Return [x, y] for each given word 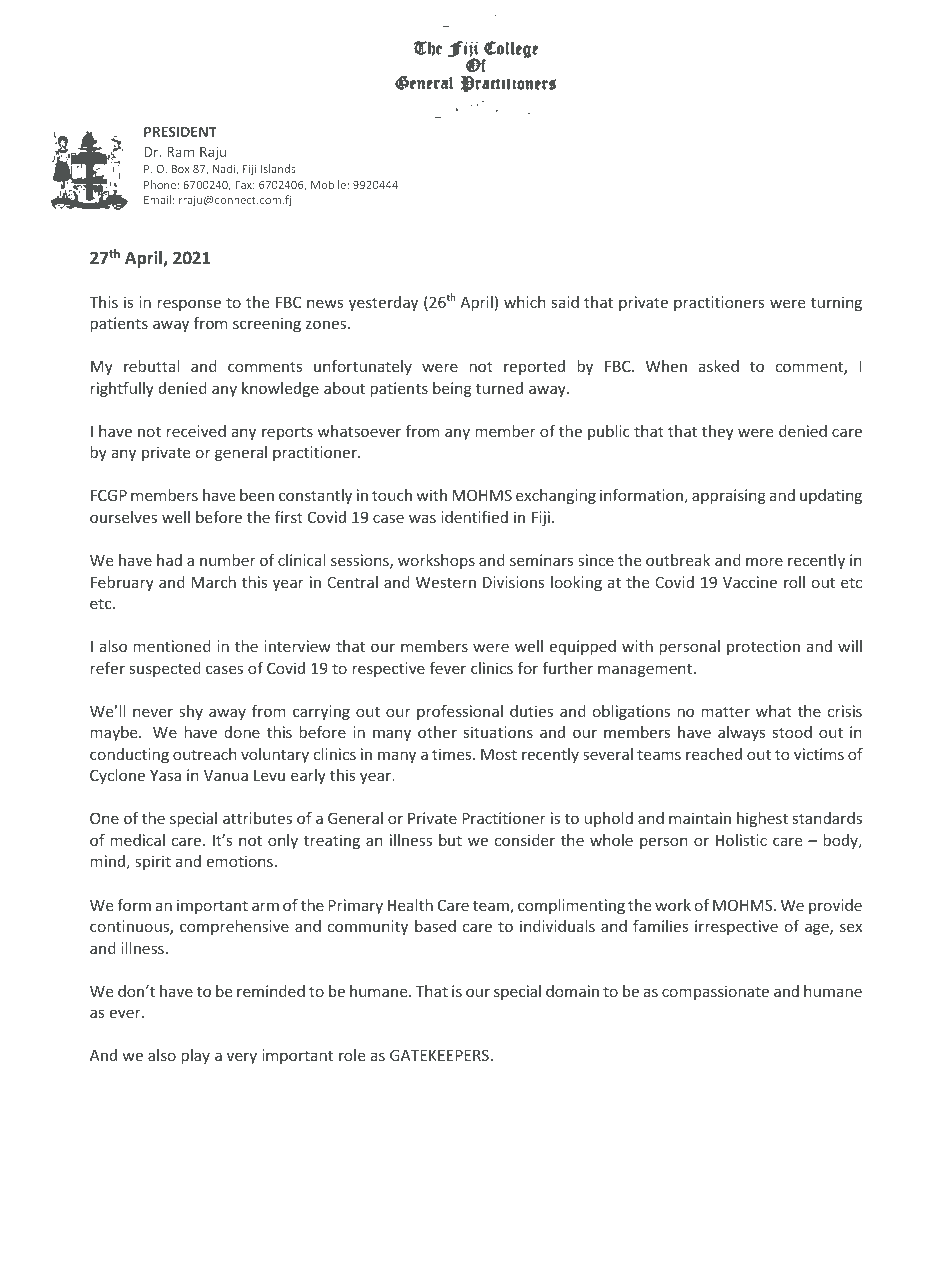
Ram [180, 152]
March [213, 582]
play [196, 1056]
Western [446, 582]
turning [836, 303]
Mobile [328, 184]
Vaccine [750, 582]
